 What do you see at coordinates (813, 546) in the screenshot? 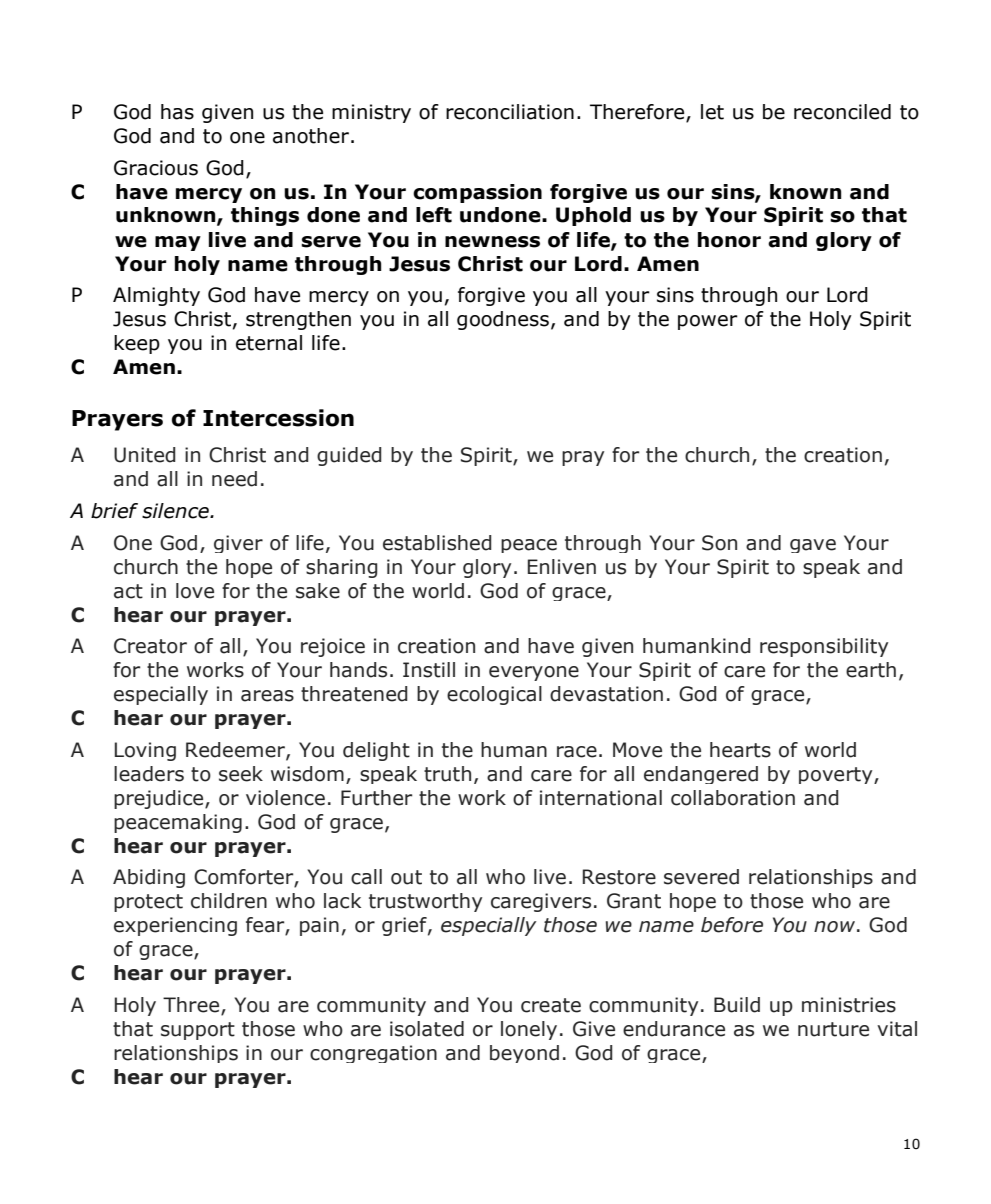
I see `gave` at bounding box center [813, 546].
